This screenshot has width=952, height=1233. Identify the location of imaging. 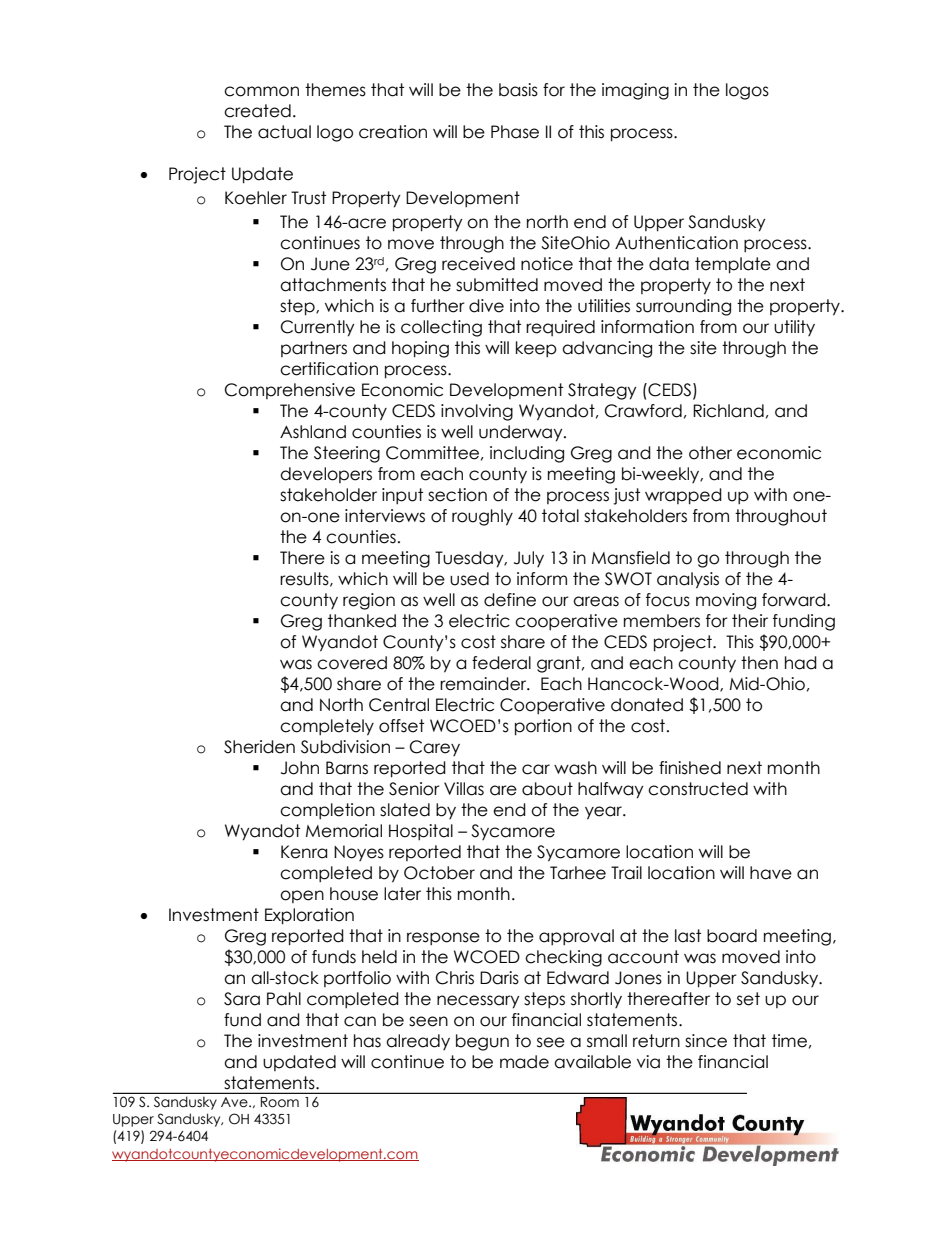
(635, 91).
